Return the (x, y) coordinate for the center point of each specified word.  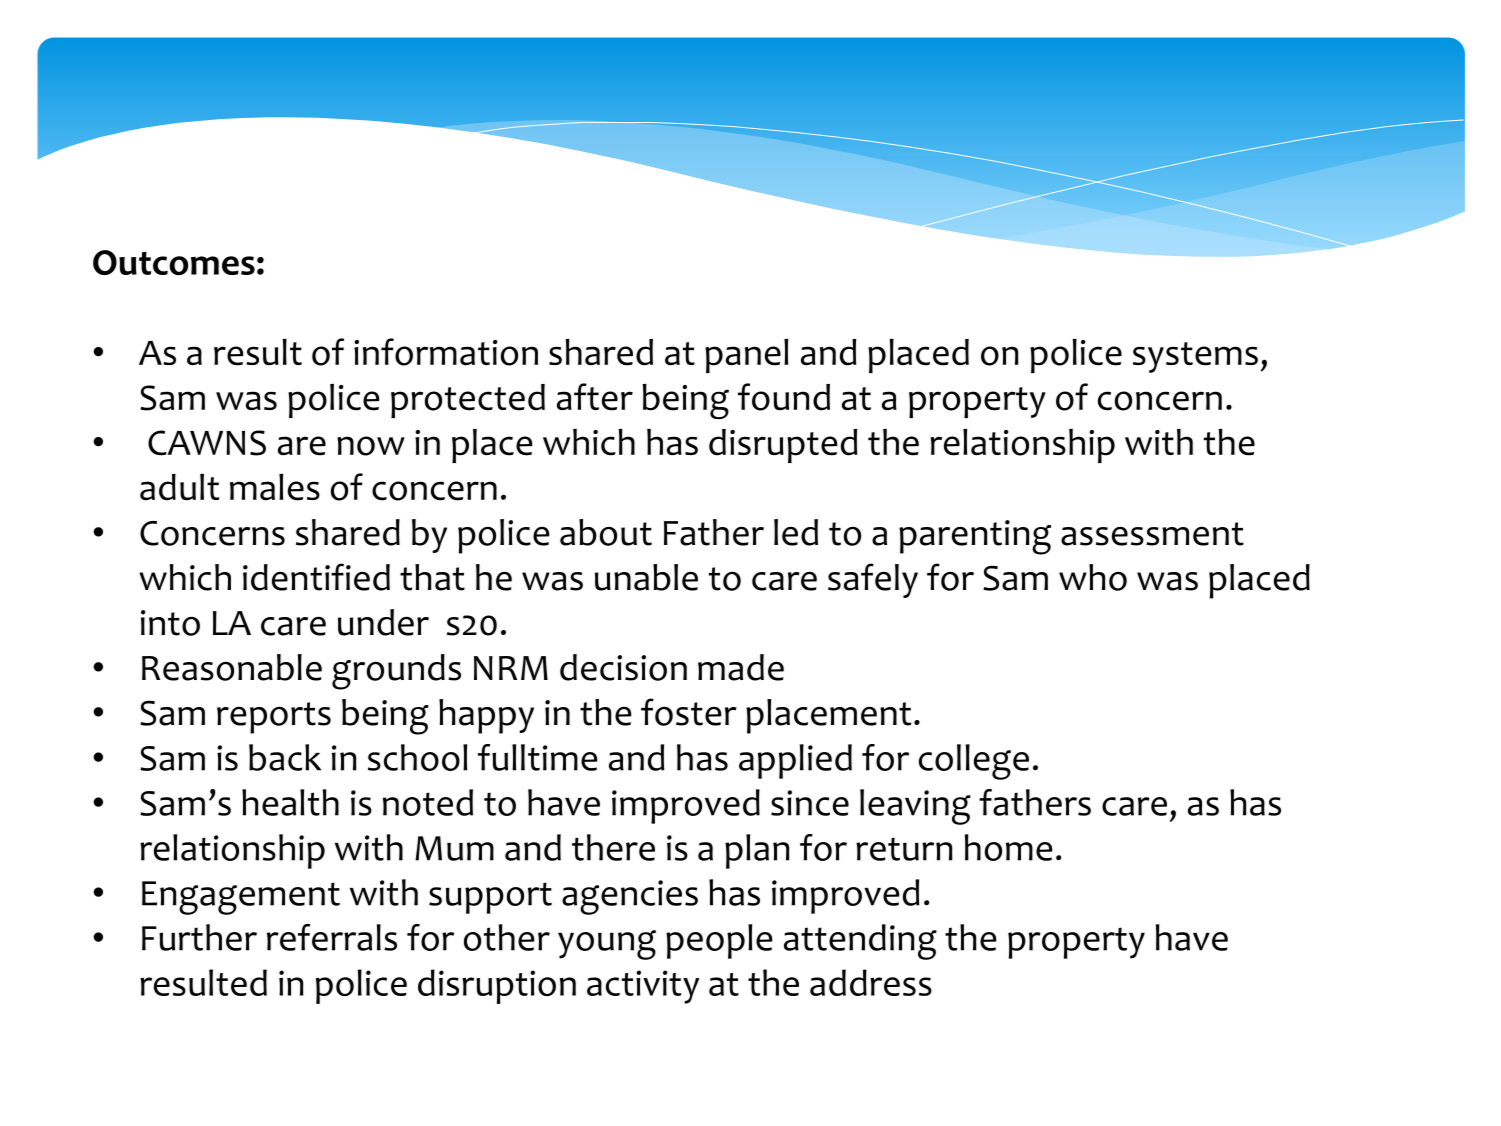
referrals (332, 937)
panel (746, 356)
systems (1195, 357)
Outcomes (174, 263)
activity (643, 987)
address (871, 982)
